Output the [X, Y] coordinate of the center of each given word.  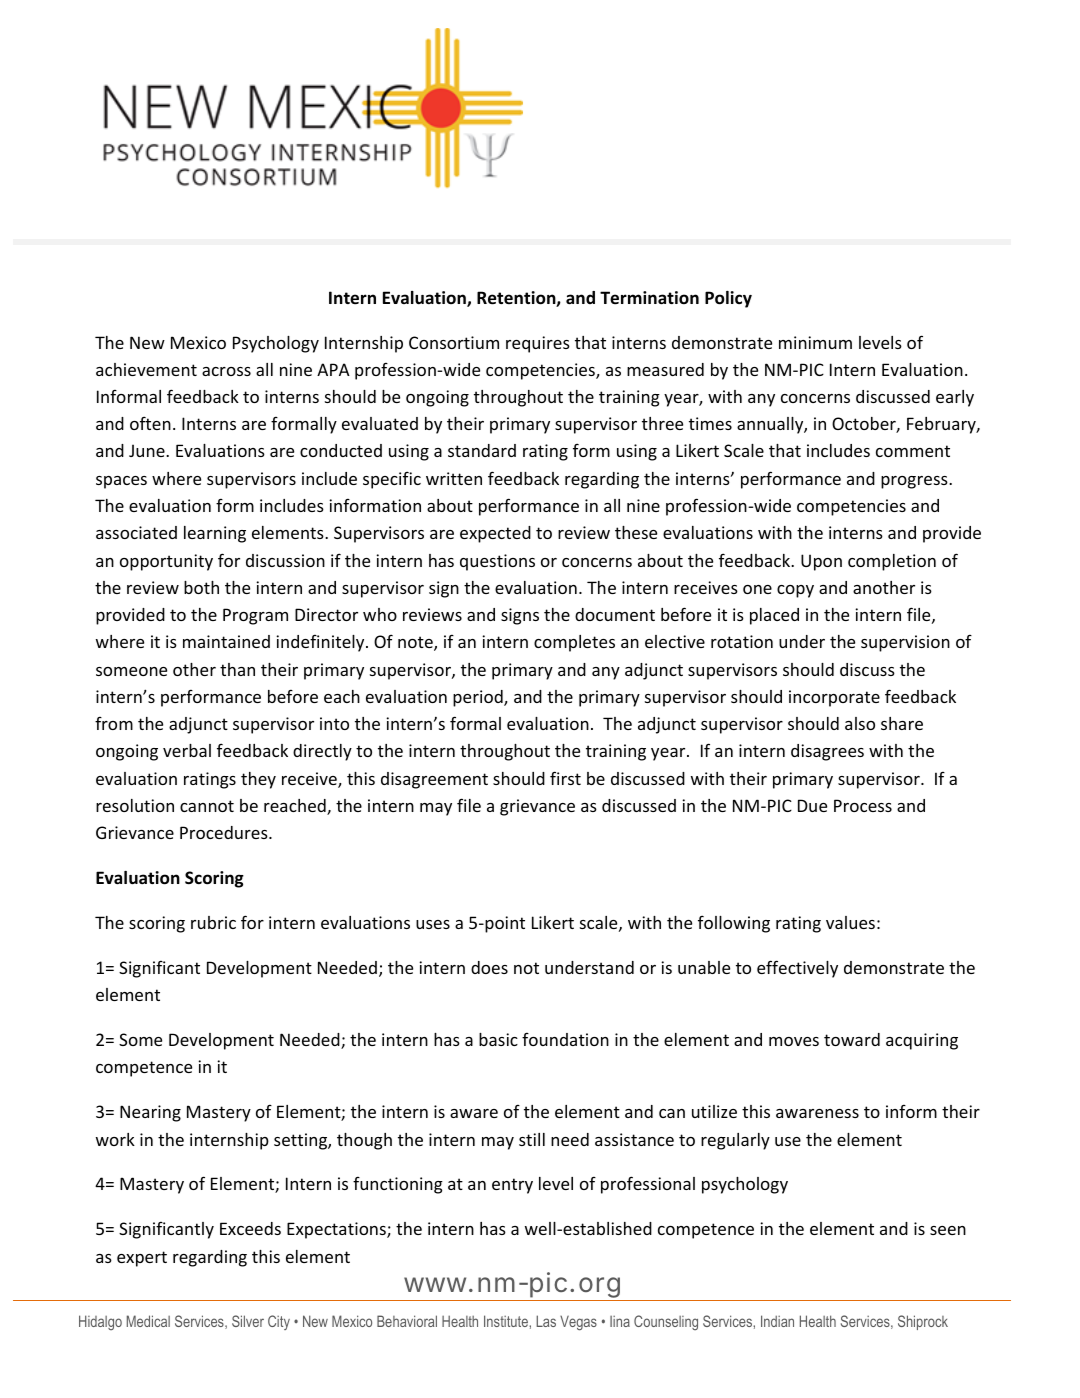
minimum [815, 342]
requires [538, 344]
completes [574, 643]
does [489, 967]
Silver [248, 1321]
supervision [905, 643]
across [226, 371]
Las [546, 1321]
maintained [226, 641]
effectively [797, 969]
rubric [213, 922]
